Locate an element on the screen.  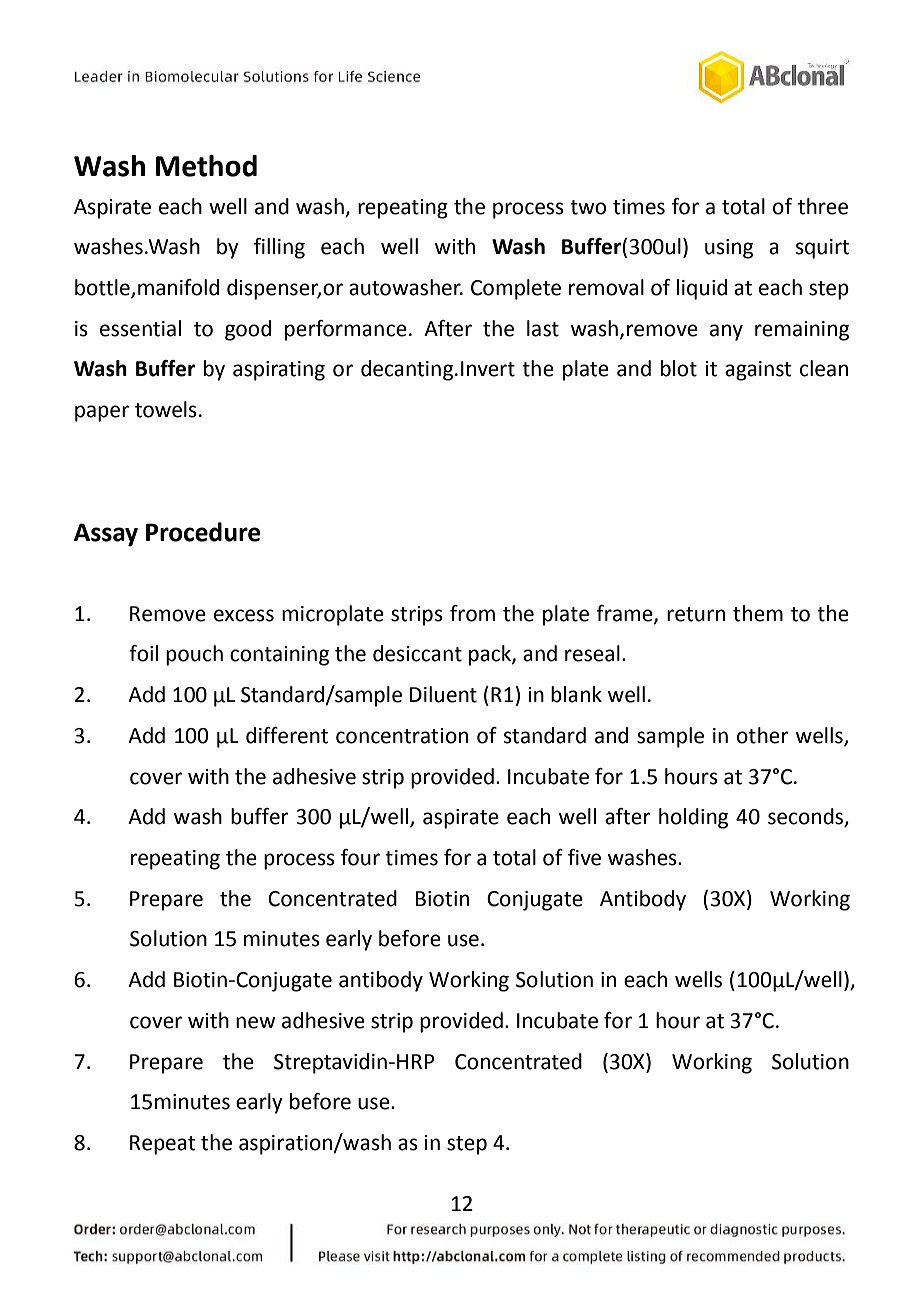
new is located at coordinates (256, 1022).
